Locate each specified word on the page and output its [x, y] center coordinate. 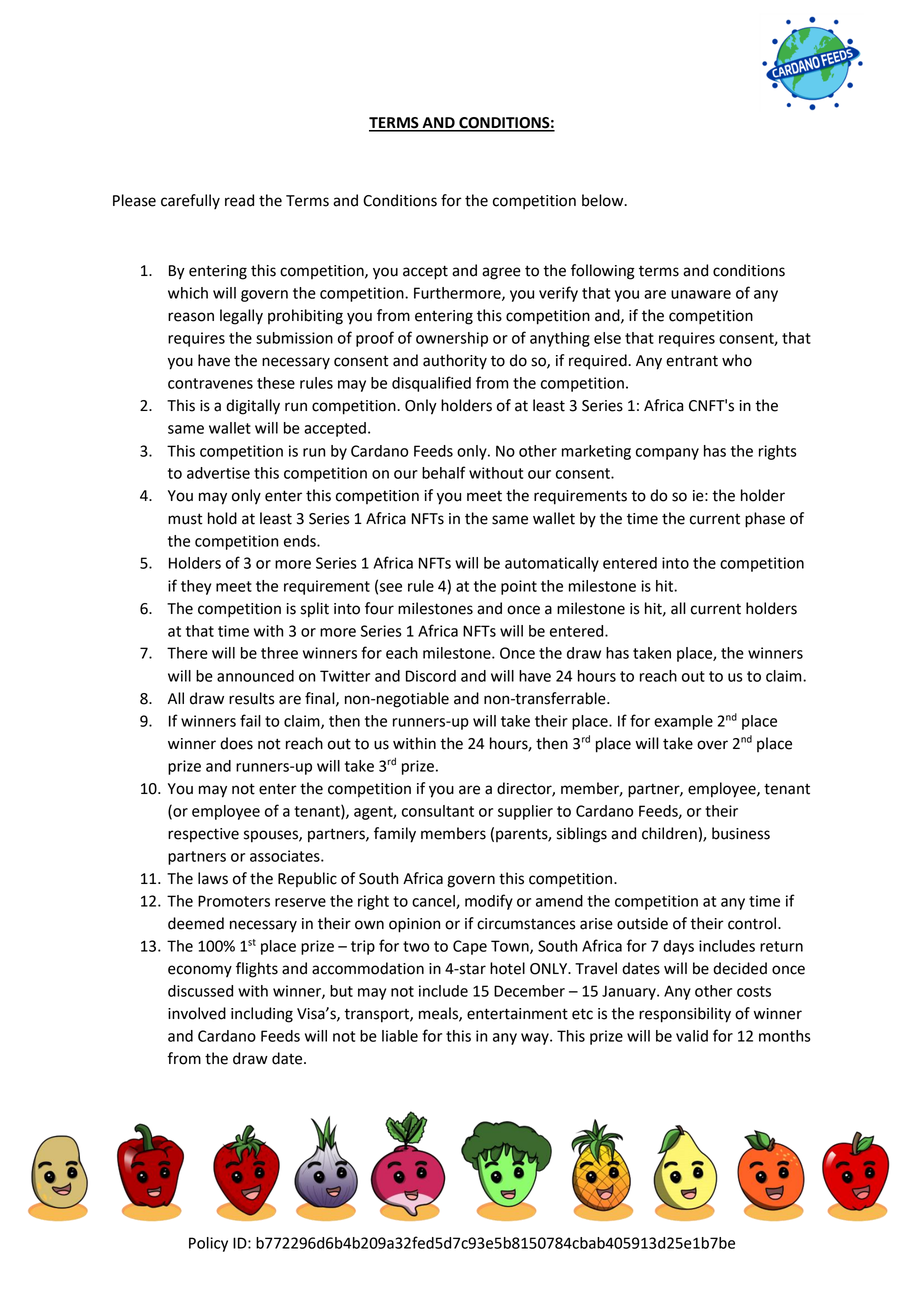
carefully [190, 201]
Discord [431, 676]
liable [400, 1036]
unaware [701, 294]
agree [501, 273]
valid [692, 1036]
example [683, 722]
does [236, 743]
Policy [208, 1244]
